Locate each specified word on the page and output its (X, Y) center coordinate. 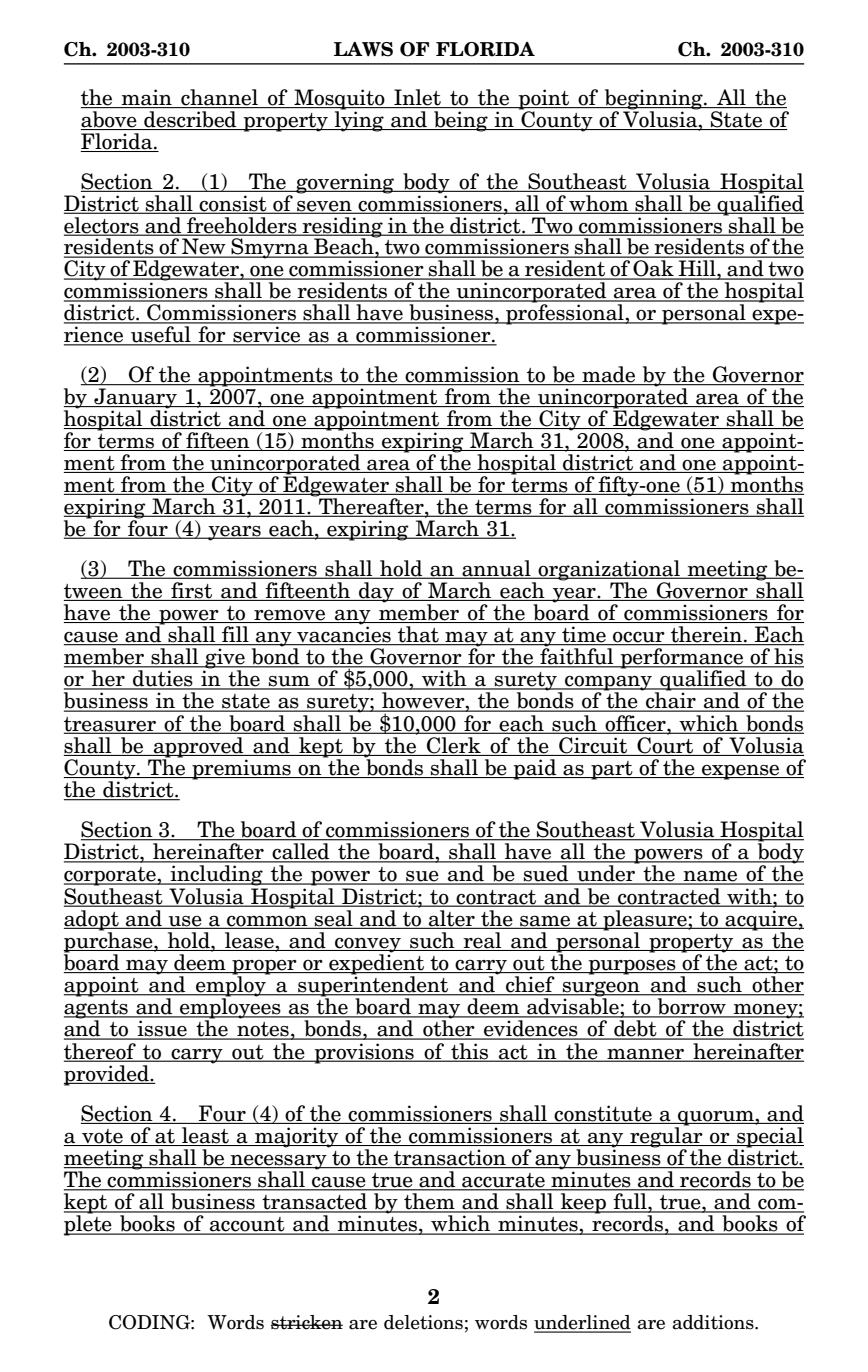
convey (368, 946)
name (711, 877)
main (147, 98)
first (191, 591)
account (247, 1225)
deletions (423, 1322)
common (267, 922)
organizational (609, 570)
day (376, 592)
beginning (654, 100)
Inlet (417, 98)
